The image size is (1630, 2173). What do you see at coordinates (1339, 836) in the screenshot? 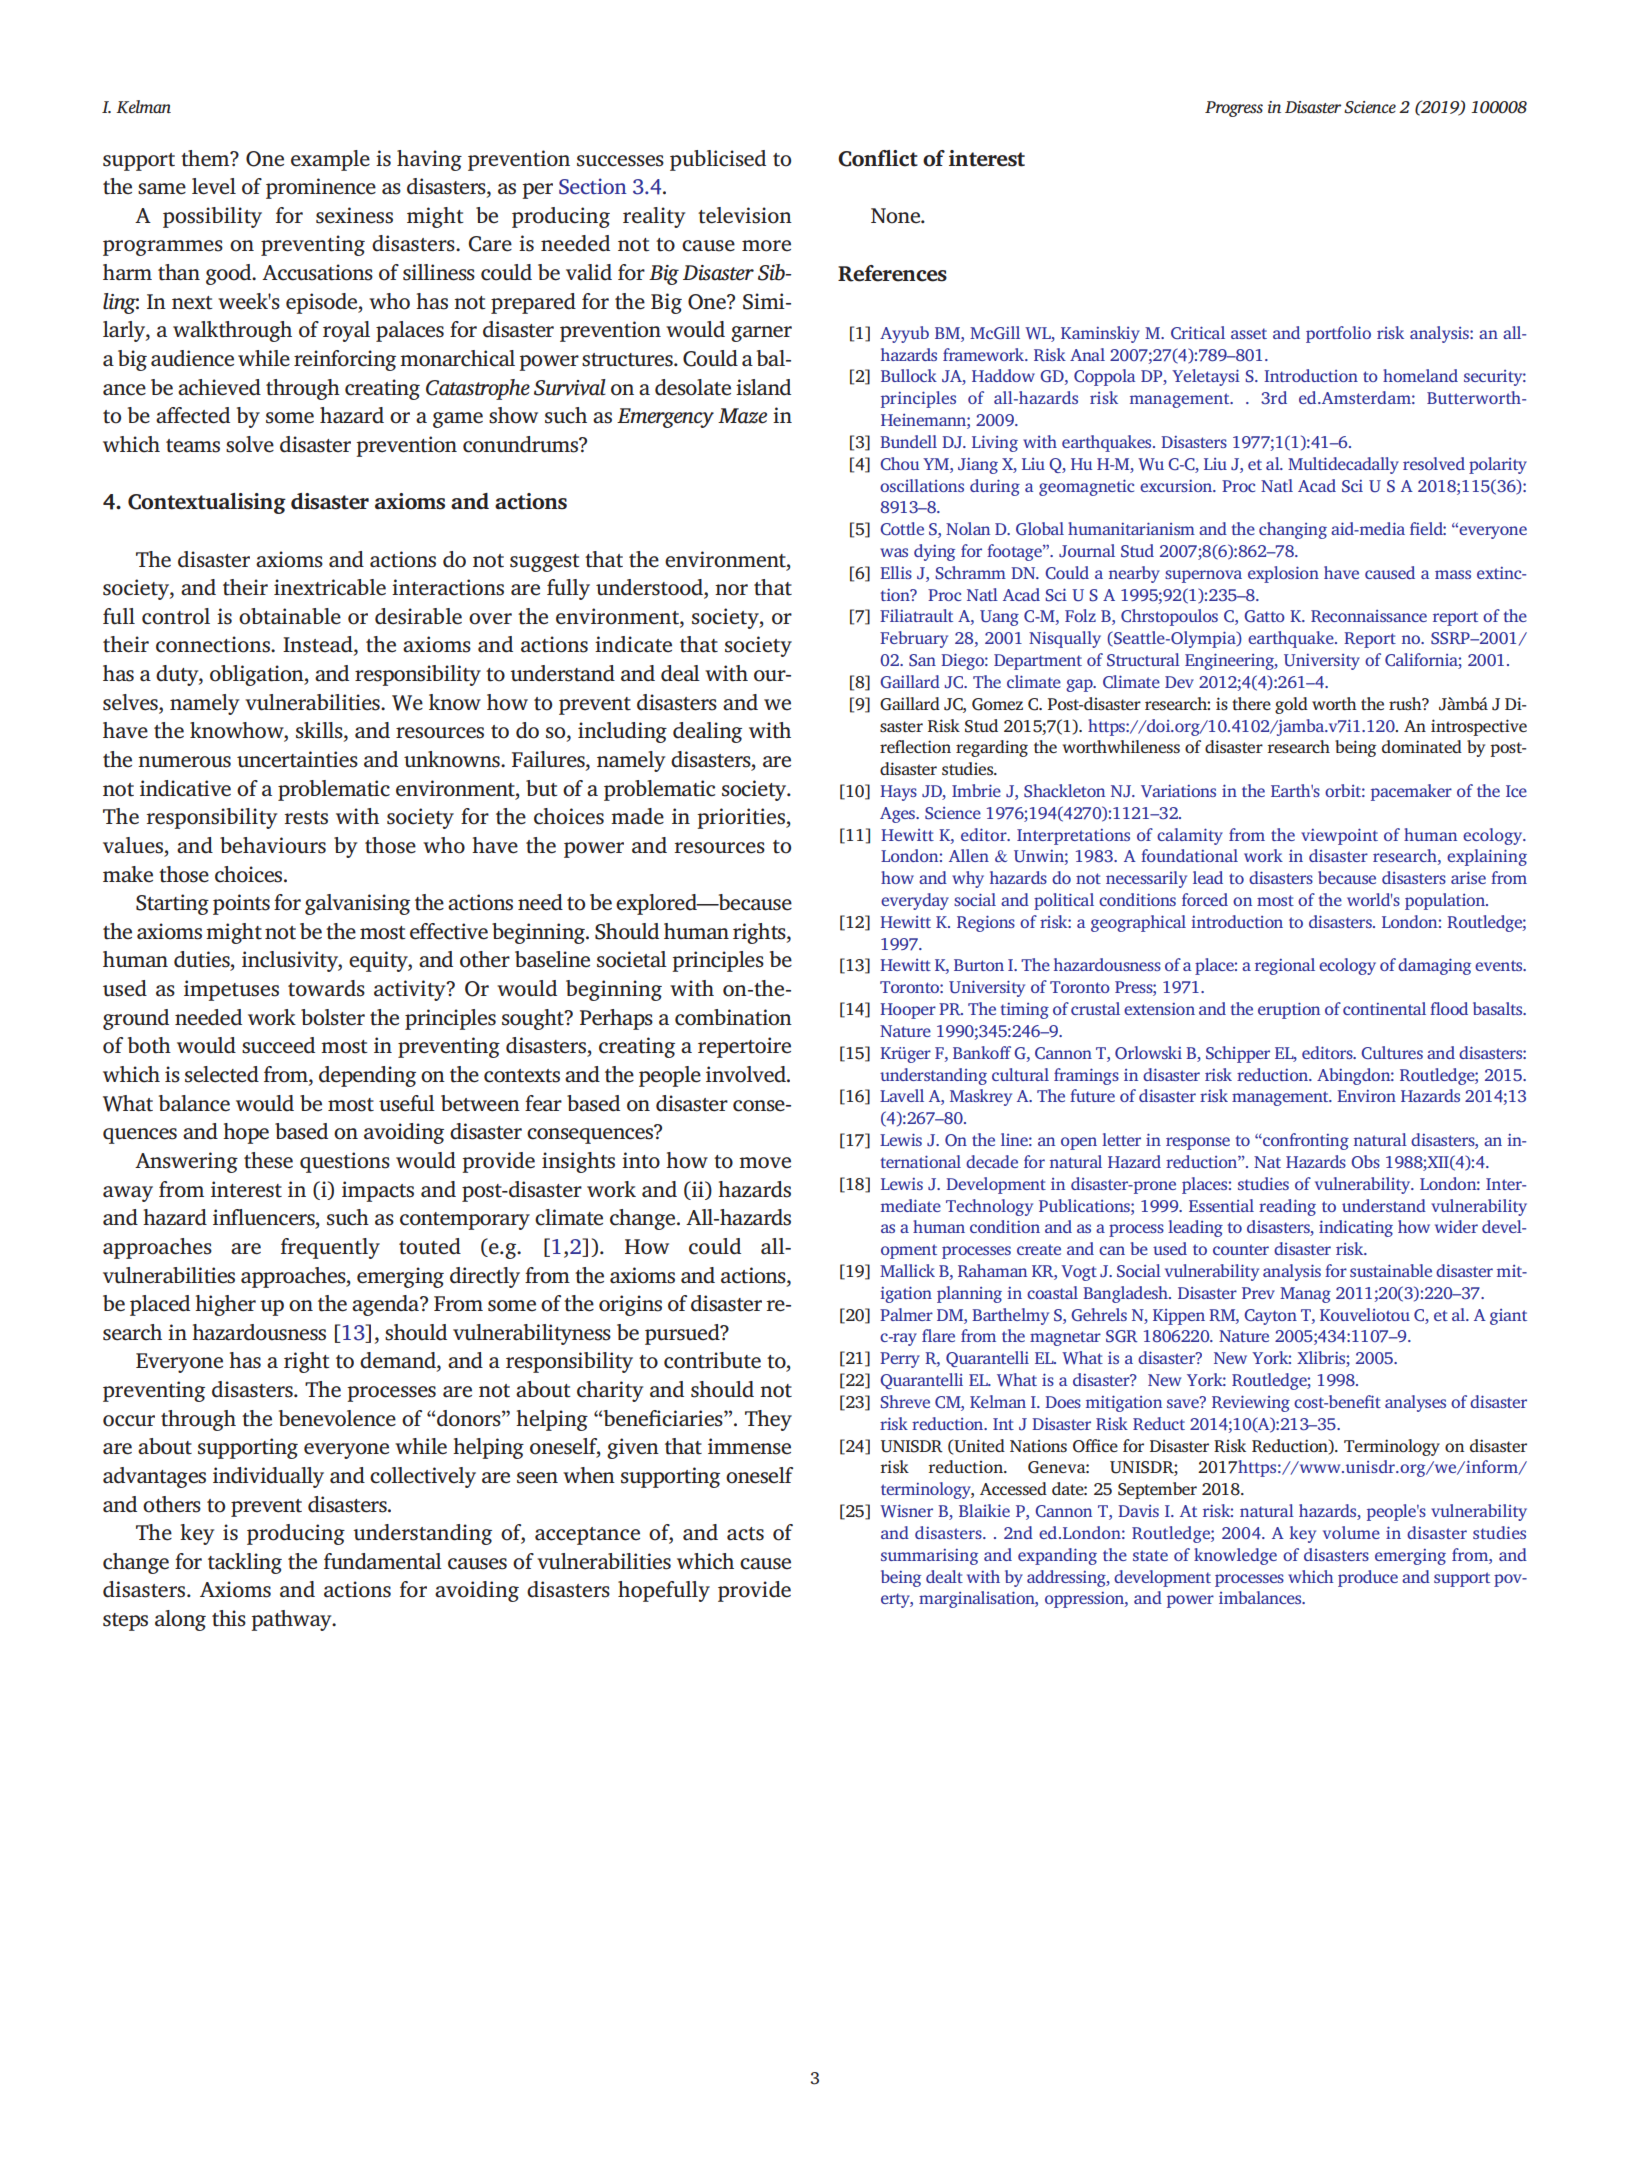
I see `viewpoint` at bounding box center [1339, 836].
